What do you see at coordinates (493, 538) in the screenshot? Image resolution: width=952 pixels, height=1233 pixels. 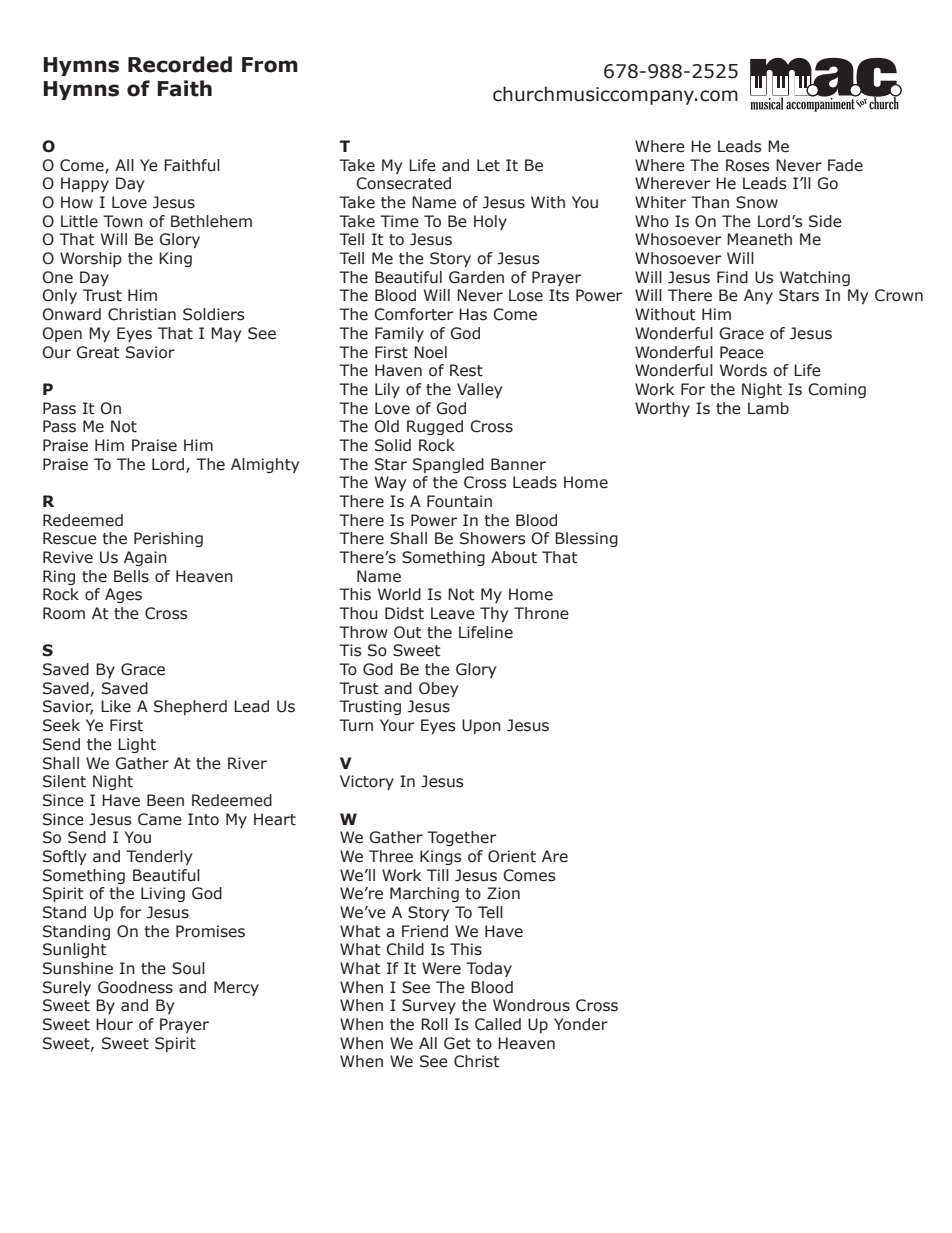 I see `Showers` at bounding box center [493, 538].
